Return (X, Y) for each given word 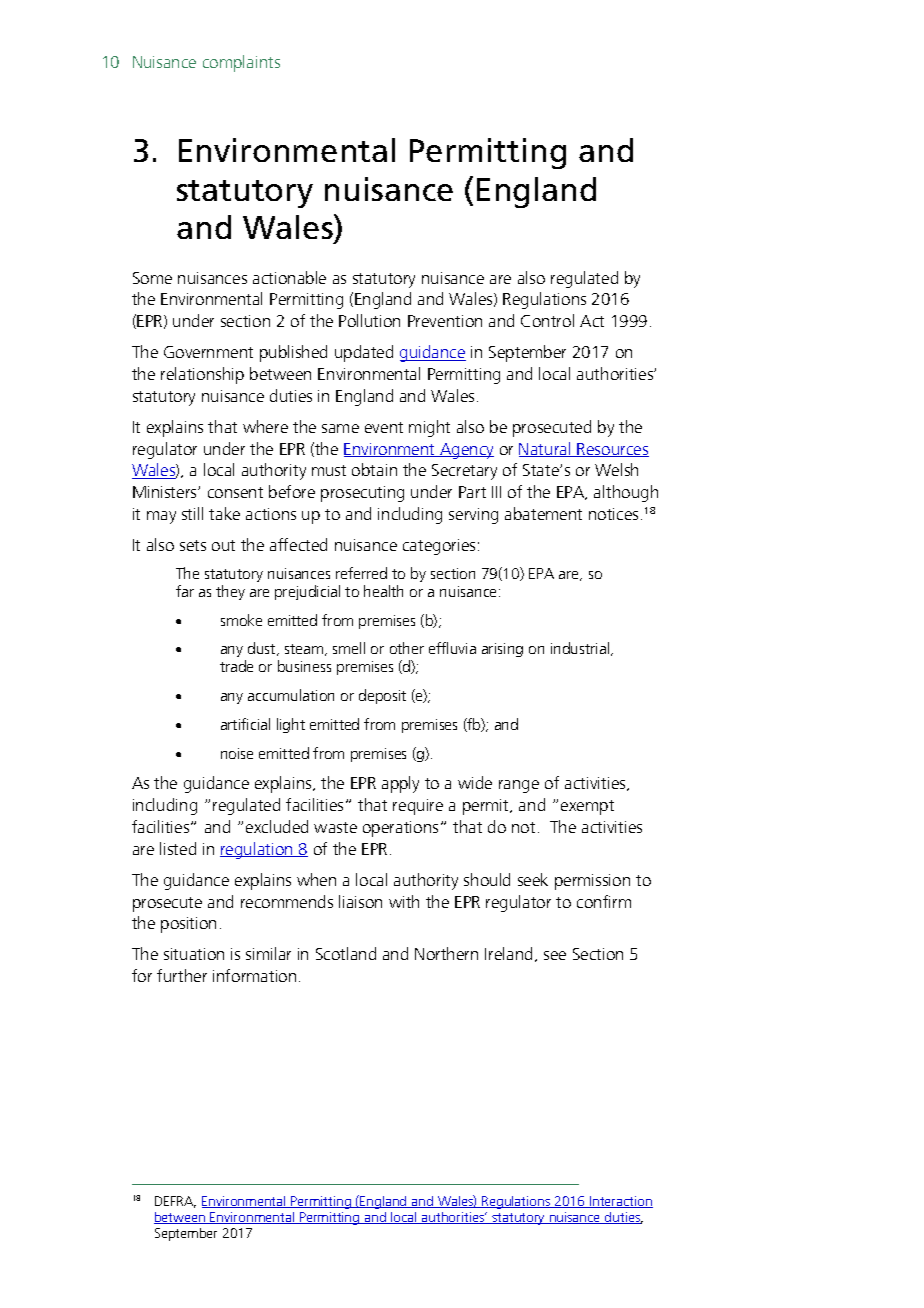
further (182, 975)
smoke (241, 620)
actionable (289, 277)
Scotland (346, 953)
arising (502, 650)
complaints (241, 63)
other (407, 648)
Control (547, 320)
